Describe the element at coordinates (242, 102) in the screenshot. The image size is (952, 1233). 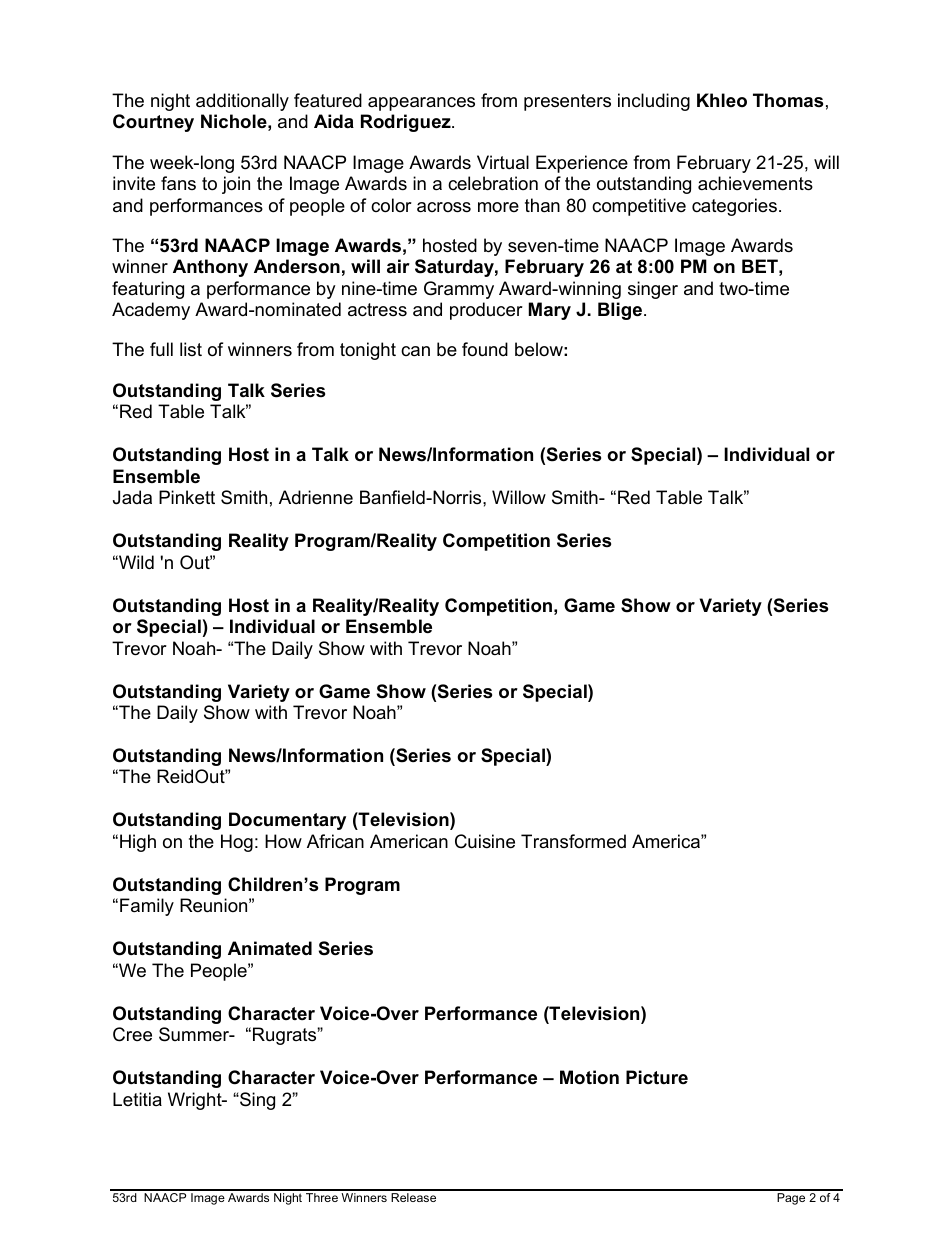
I see `additionally` at that location.
